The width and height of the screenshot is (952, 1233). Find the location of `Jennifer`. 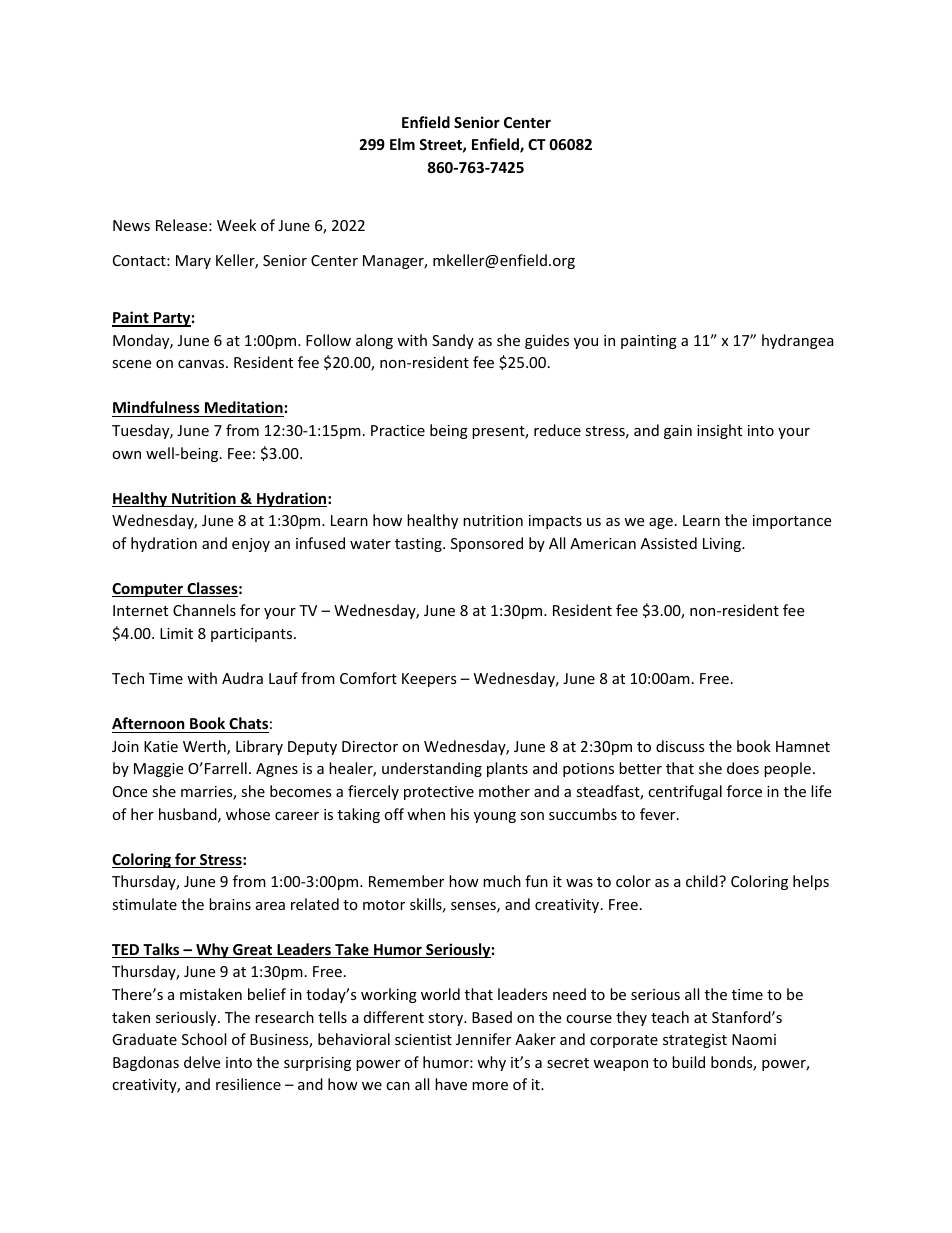

Jennifer is located at coordinates (483, 1039).
